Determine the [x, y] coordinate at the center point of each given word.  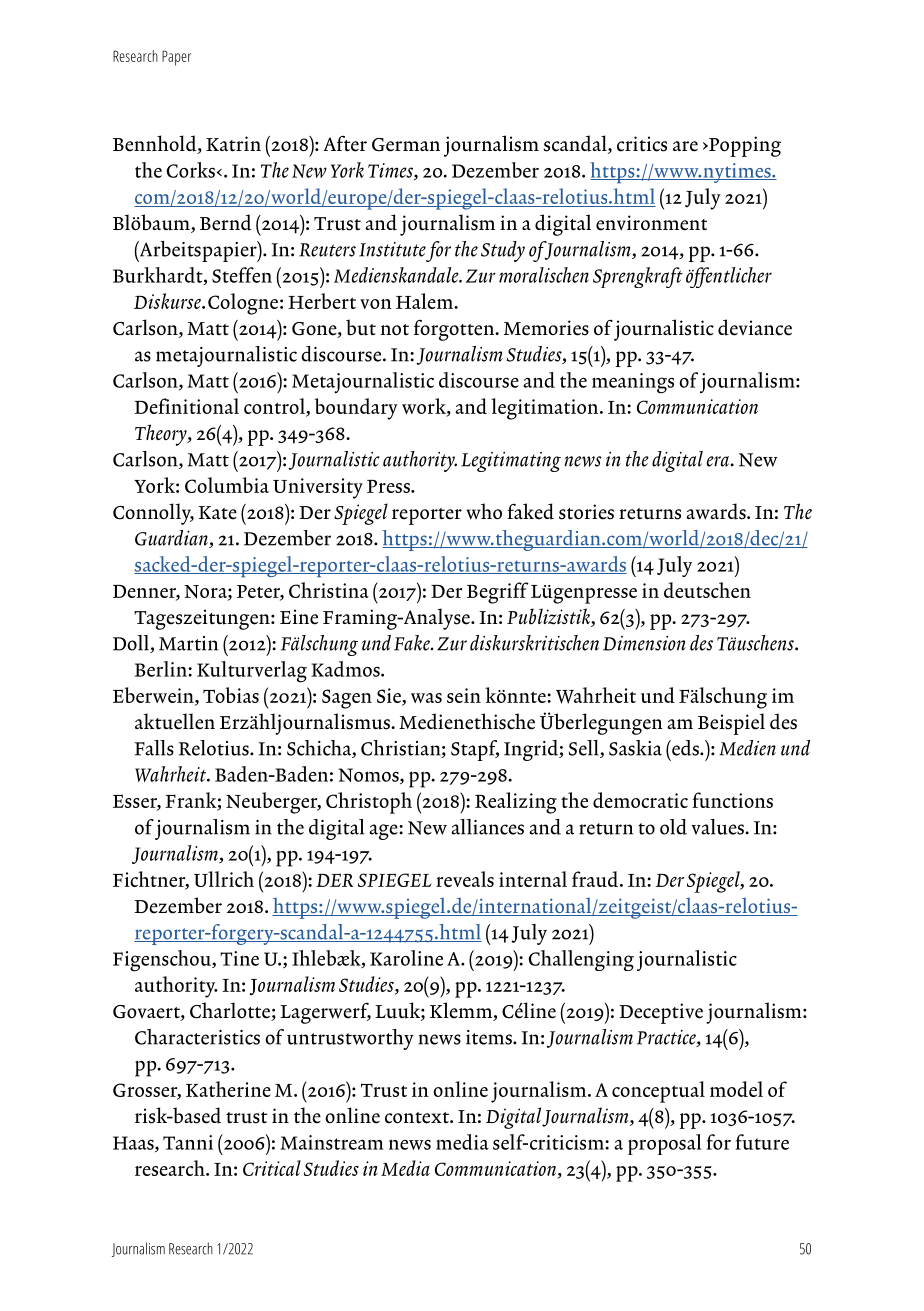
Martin [188, 643]
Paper [176, 58]
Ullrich [224, 879]
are [685, 146]
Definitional [186, 406]
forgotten [455, 330]
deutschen [707, 590]
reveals [465, 879]
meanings [633, 383]
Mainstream [332, 1142]
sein [464, 695]
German [406, 145]
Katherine [228, 1089]
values [719, 827]
